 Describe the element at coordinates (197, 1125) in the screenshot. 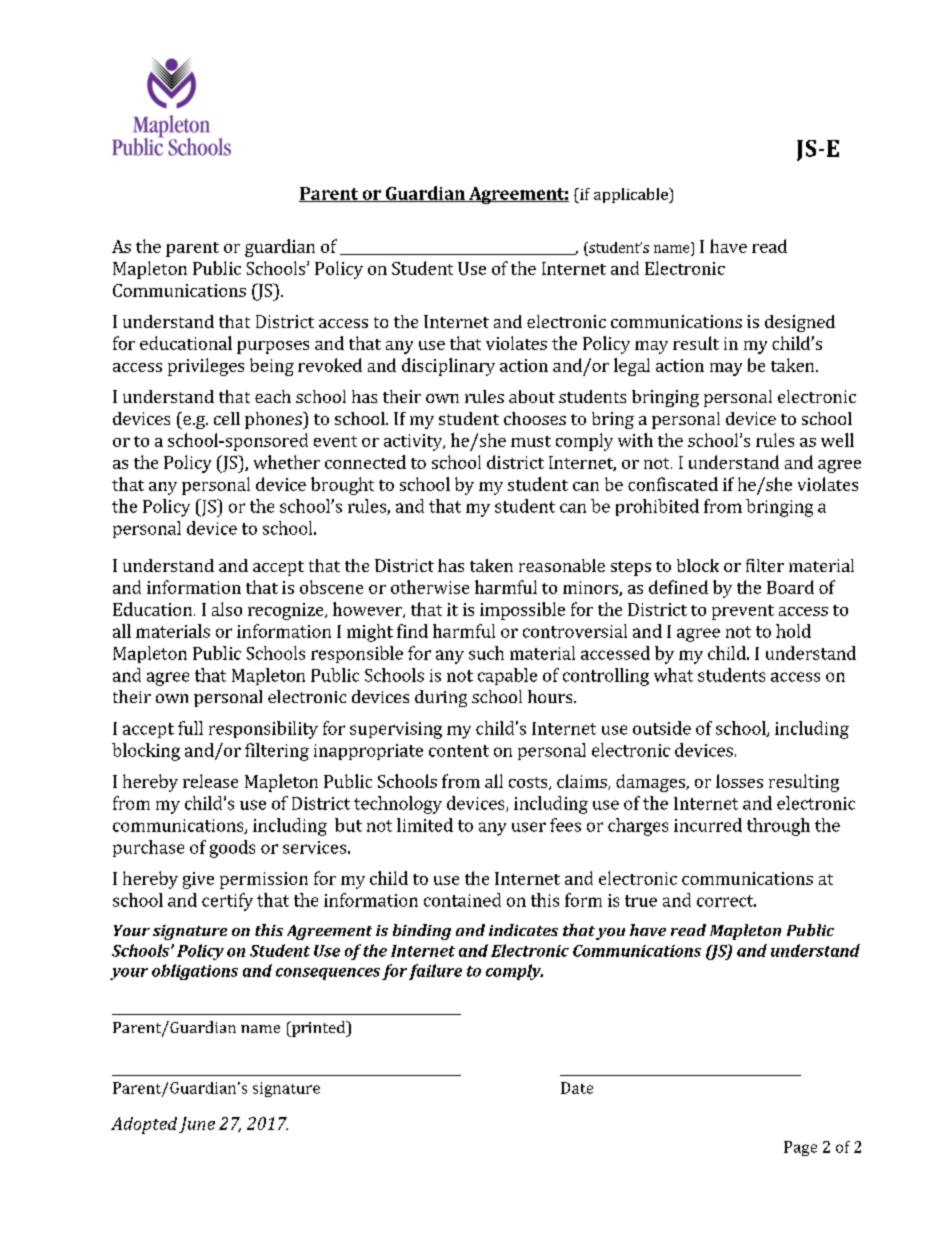

I see `June` at that location.
